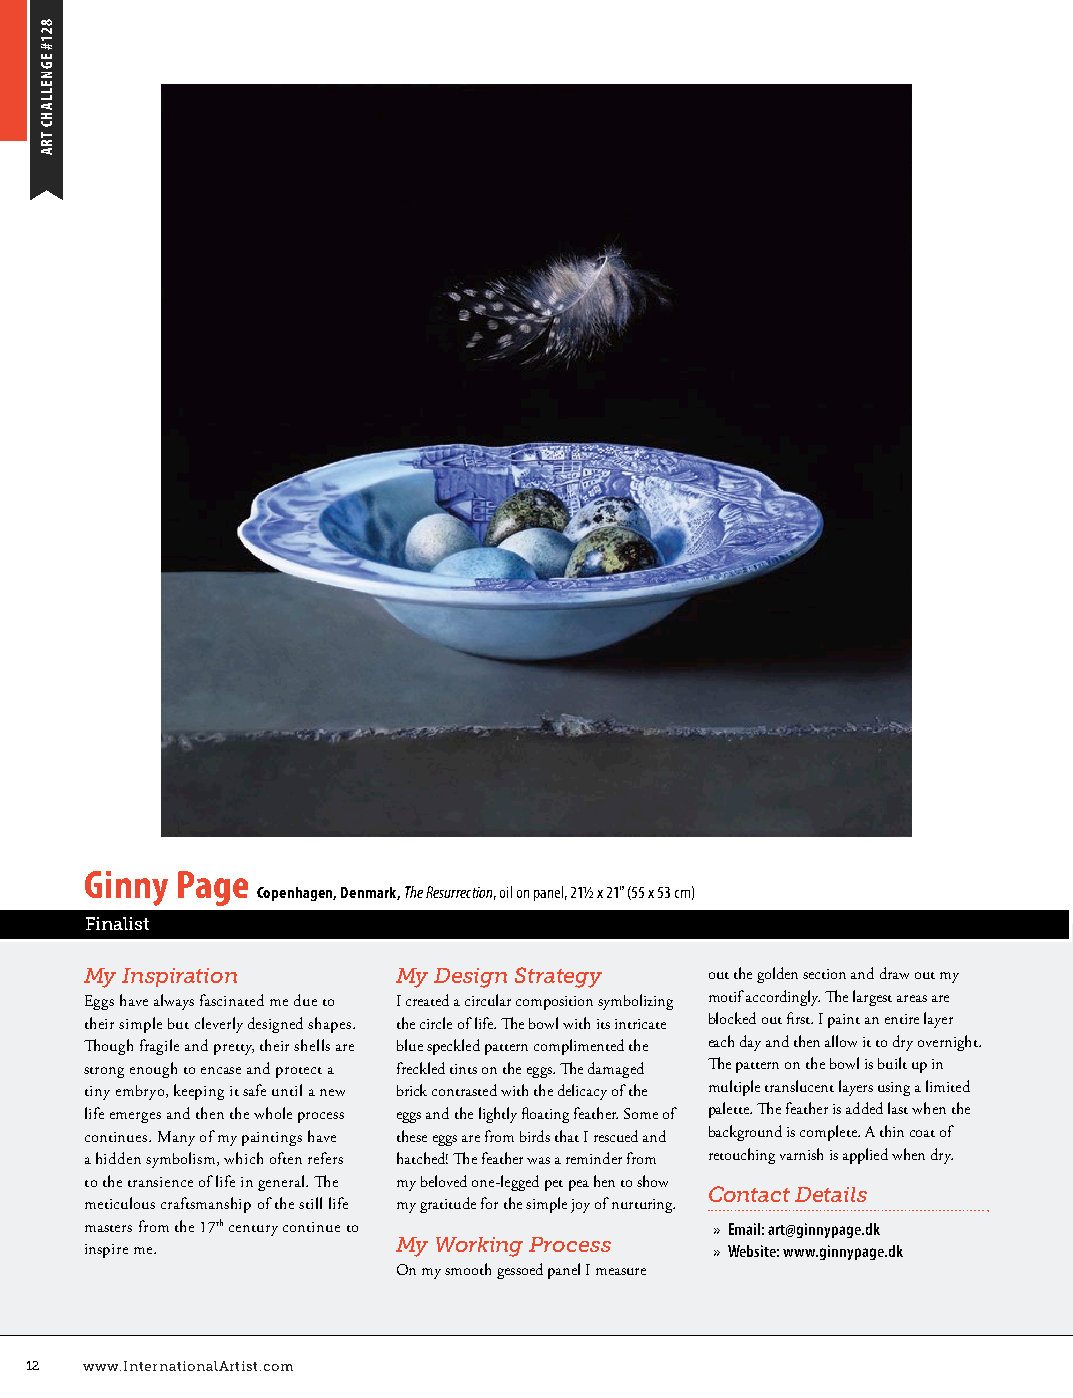 The height and width of the page is (1398, 1073). I want to click on translucent, so click(799, 1086).
